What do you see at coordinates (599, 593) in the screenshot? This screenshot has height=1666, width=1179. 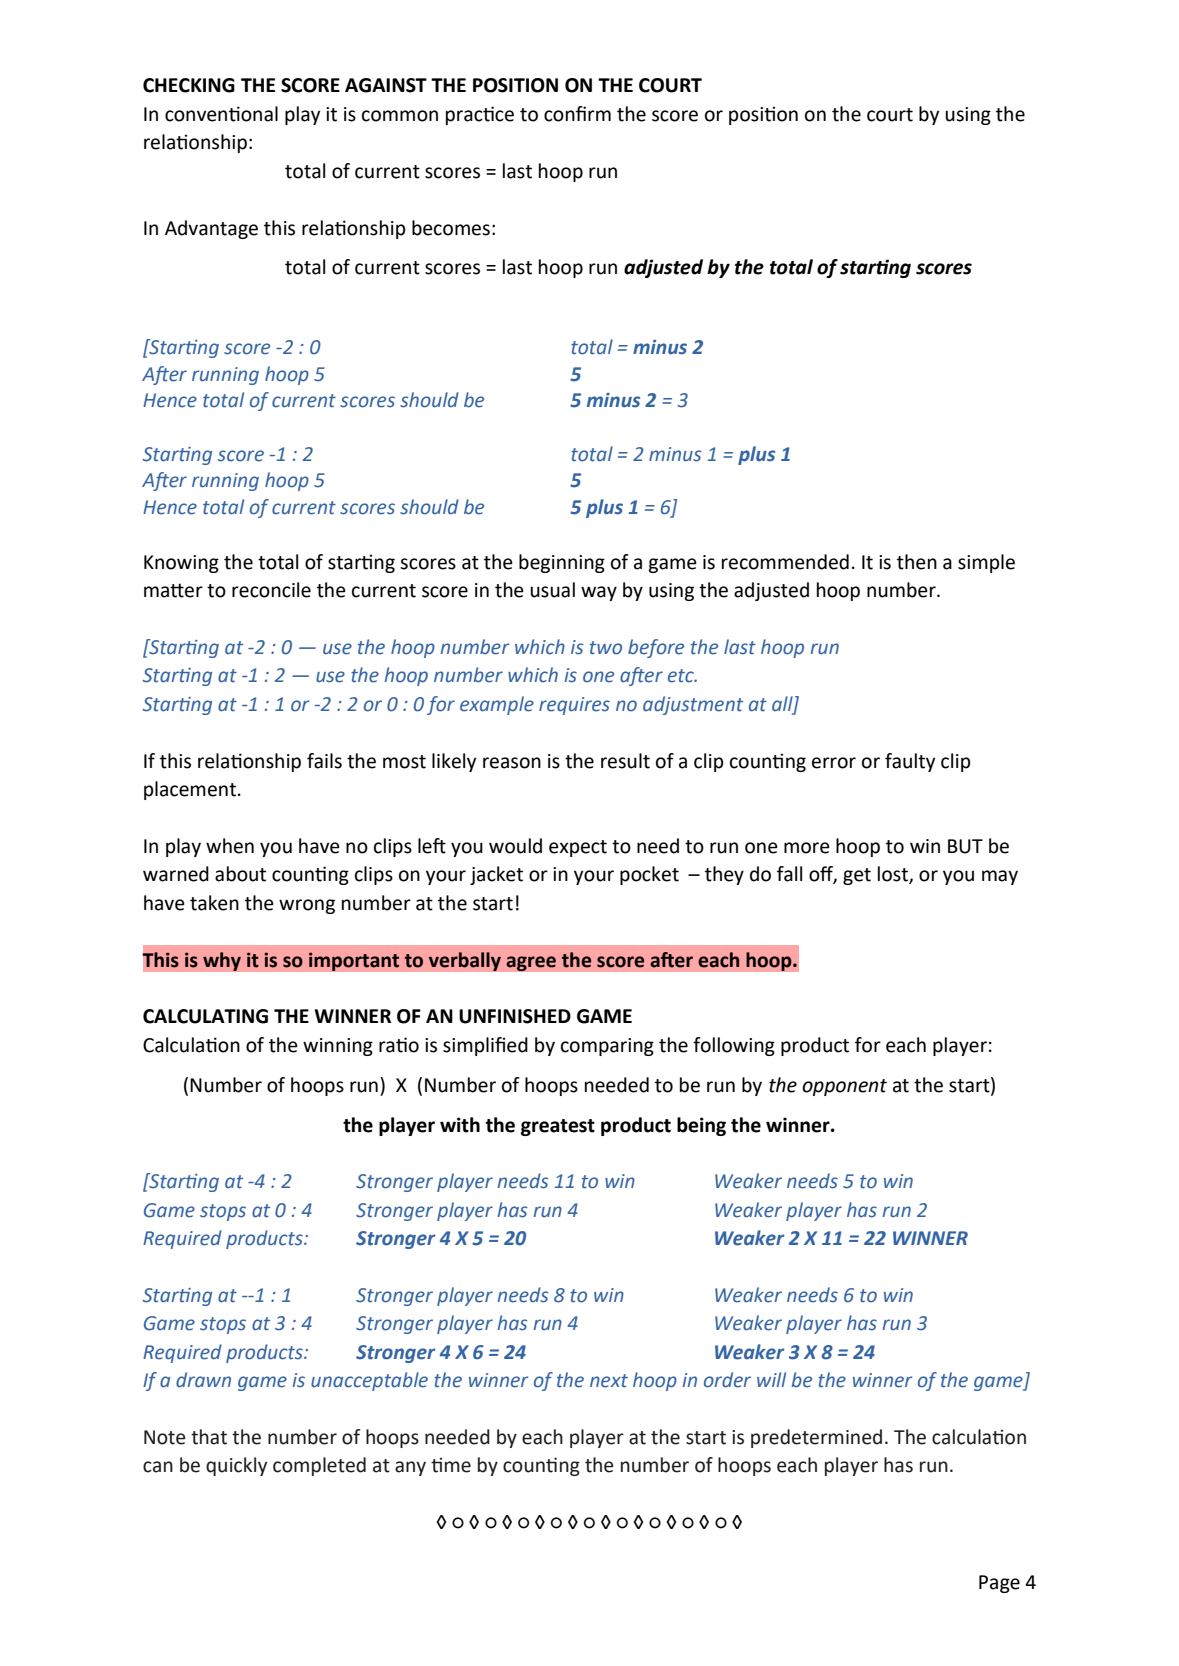 I see `way` at bounding box center [599, 593].
